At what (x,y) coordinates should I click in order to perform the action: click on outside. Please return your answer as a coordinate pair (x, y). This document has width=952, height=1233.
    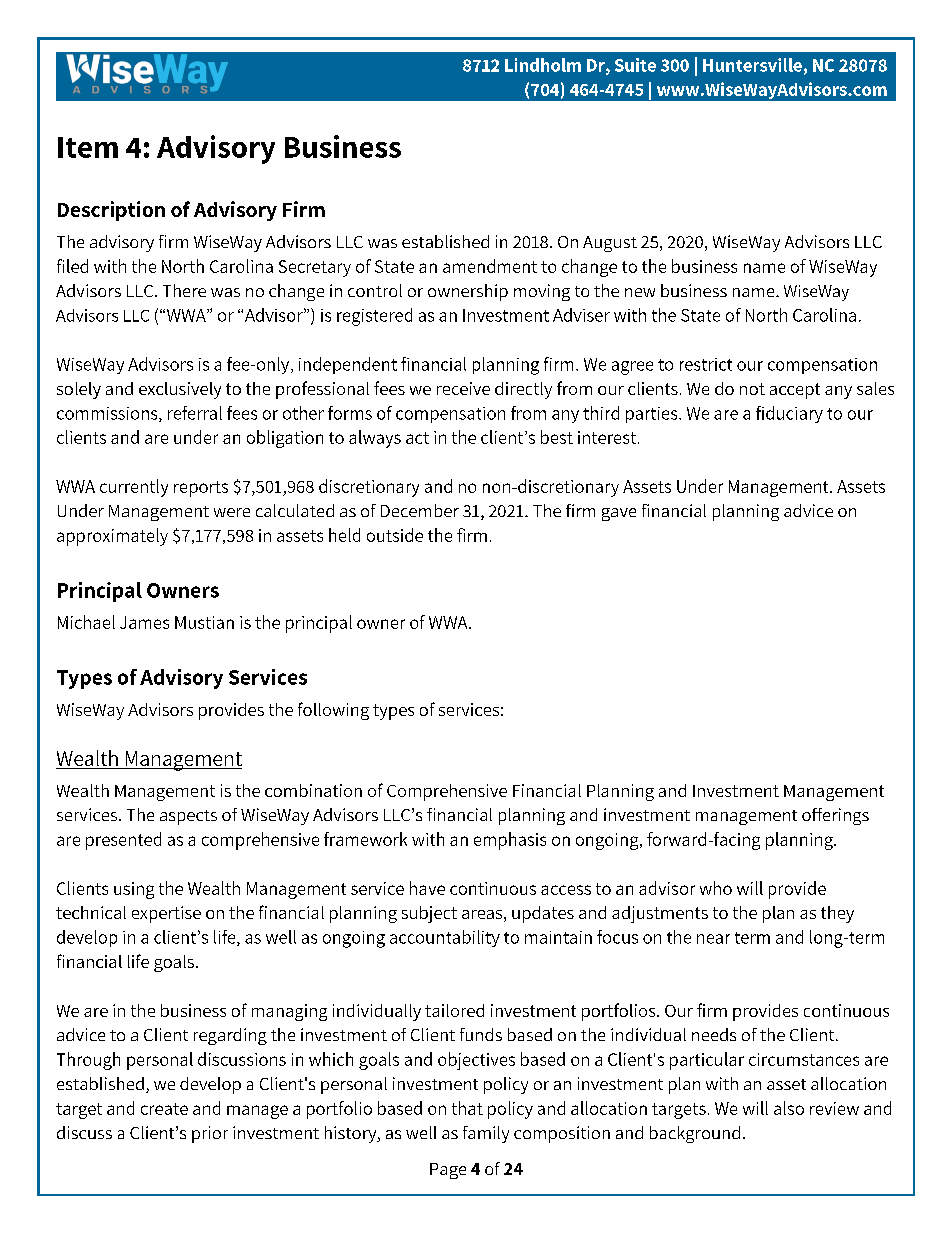
    Looking at the image, I should click on (395, 535).
